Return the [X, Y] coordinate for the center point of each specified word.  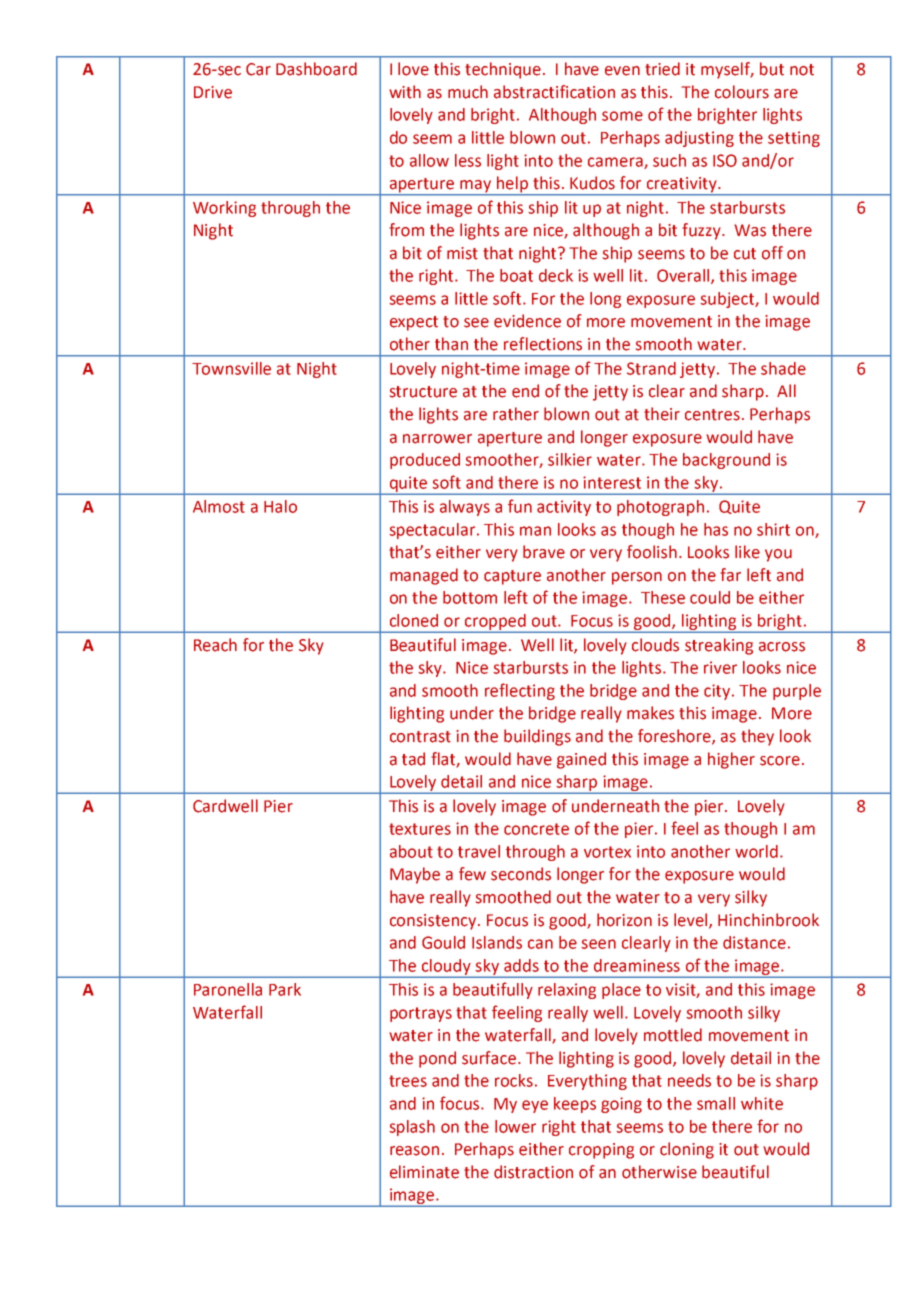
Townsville [231, 368]
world [756, 851]
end [525, 391]
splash [412, 1128]
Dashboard [316, 69]
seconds [521, 874]
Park [285, 989]
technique [503, 70]
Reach [215, 645]
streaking [719, 646]
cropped [495, 623]
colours [742, 92]
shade [783, 368]
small [716, 1103]
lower [515, 1126]
